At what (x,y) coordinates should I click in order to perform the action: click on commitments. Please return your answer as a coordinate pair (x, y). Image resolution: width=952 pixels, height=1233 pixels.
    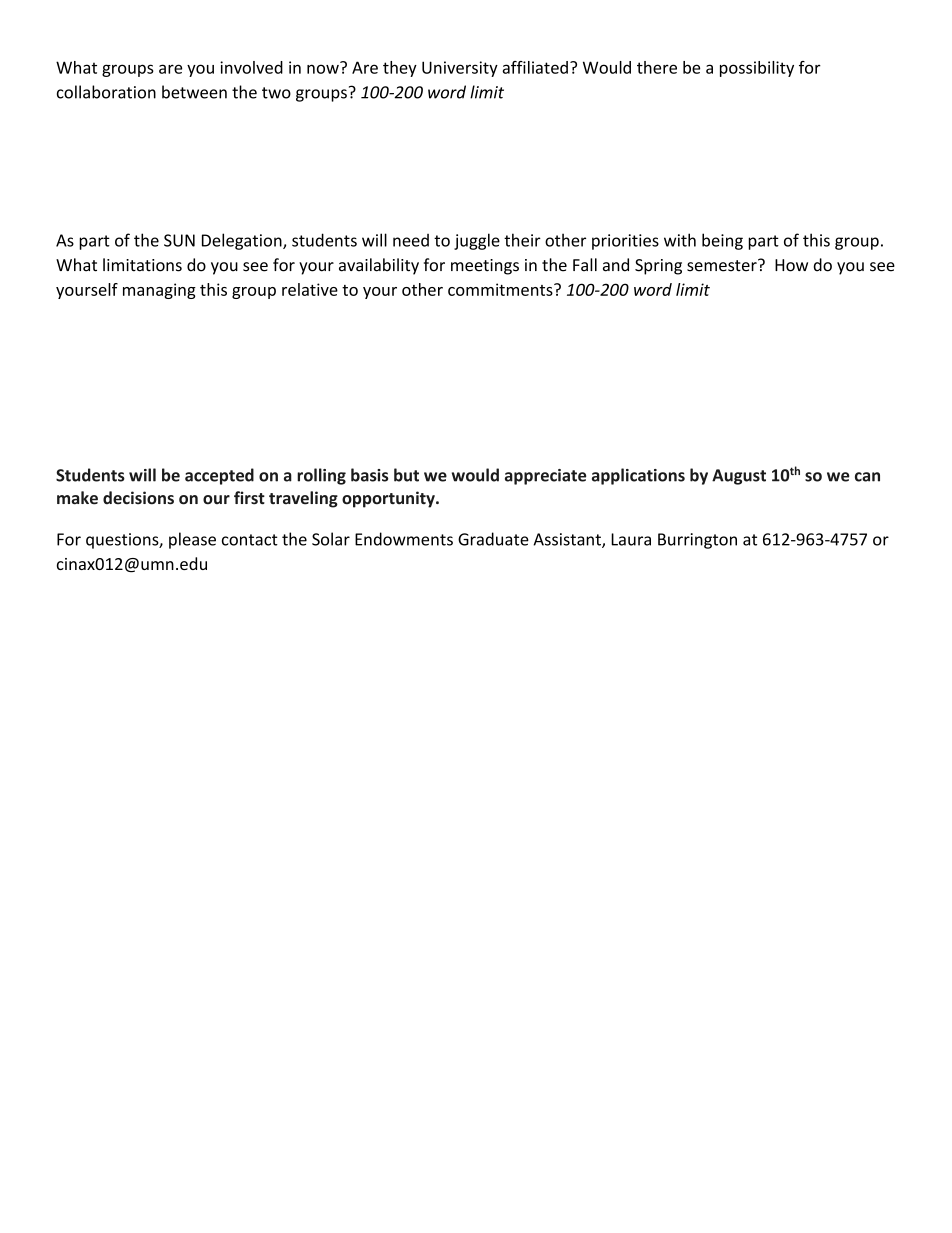
    Looking at the image, I should click on (501, 289).
